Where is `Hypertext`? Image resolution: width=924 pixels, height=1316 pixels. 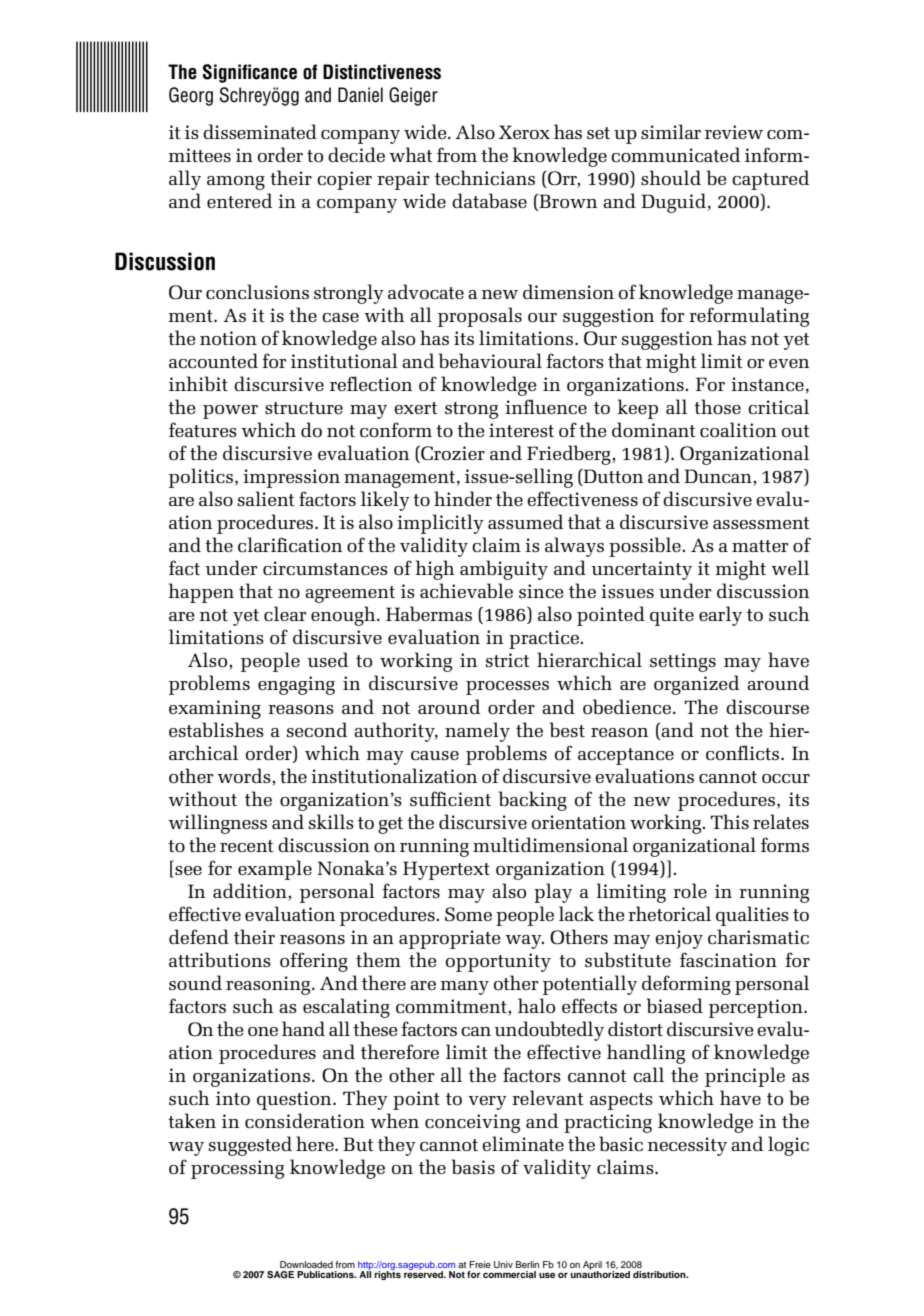
Hypertext is located at coordinates (446, 870).
